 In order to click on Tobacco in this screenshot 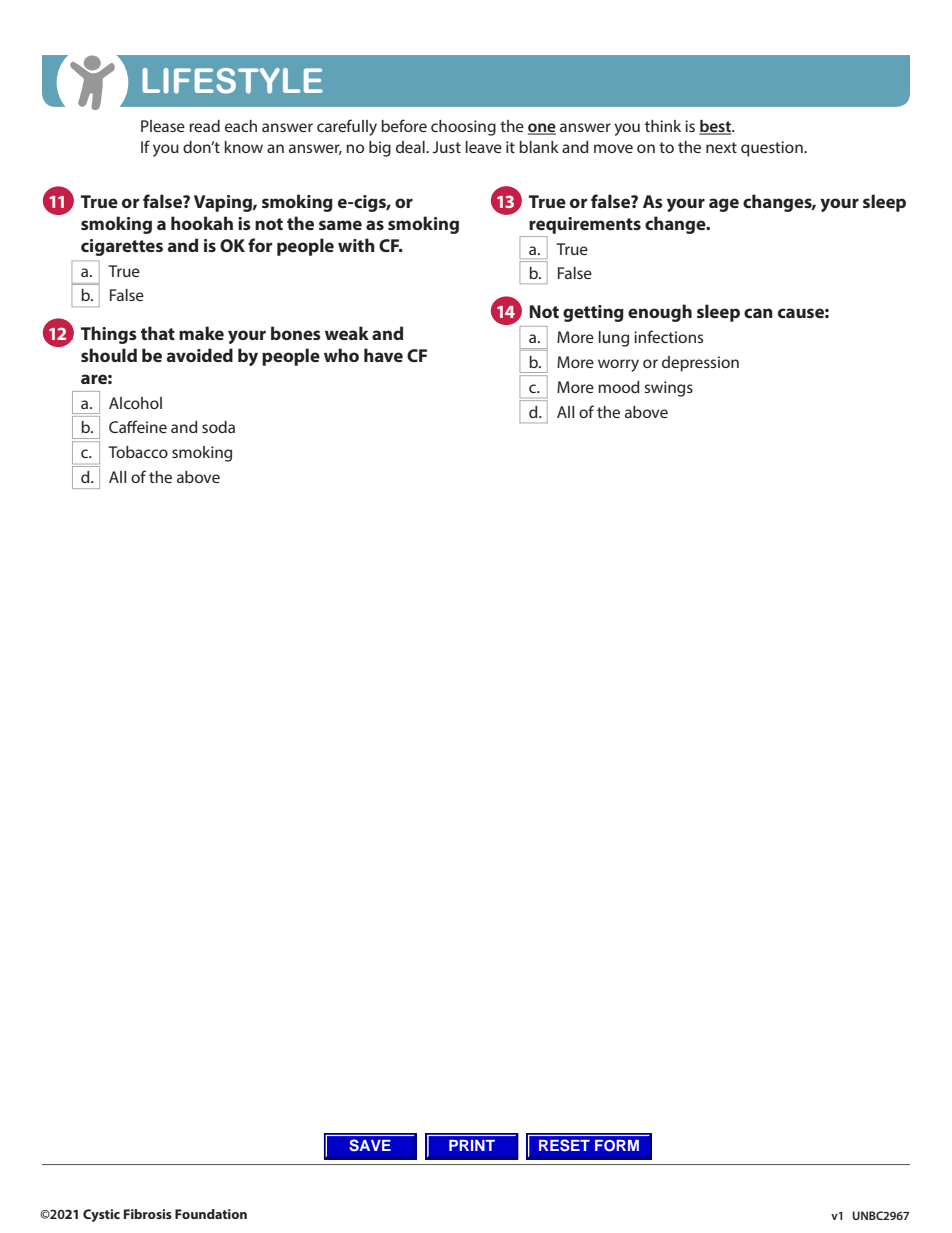, I will do `click(138, 452)`.
